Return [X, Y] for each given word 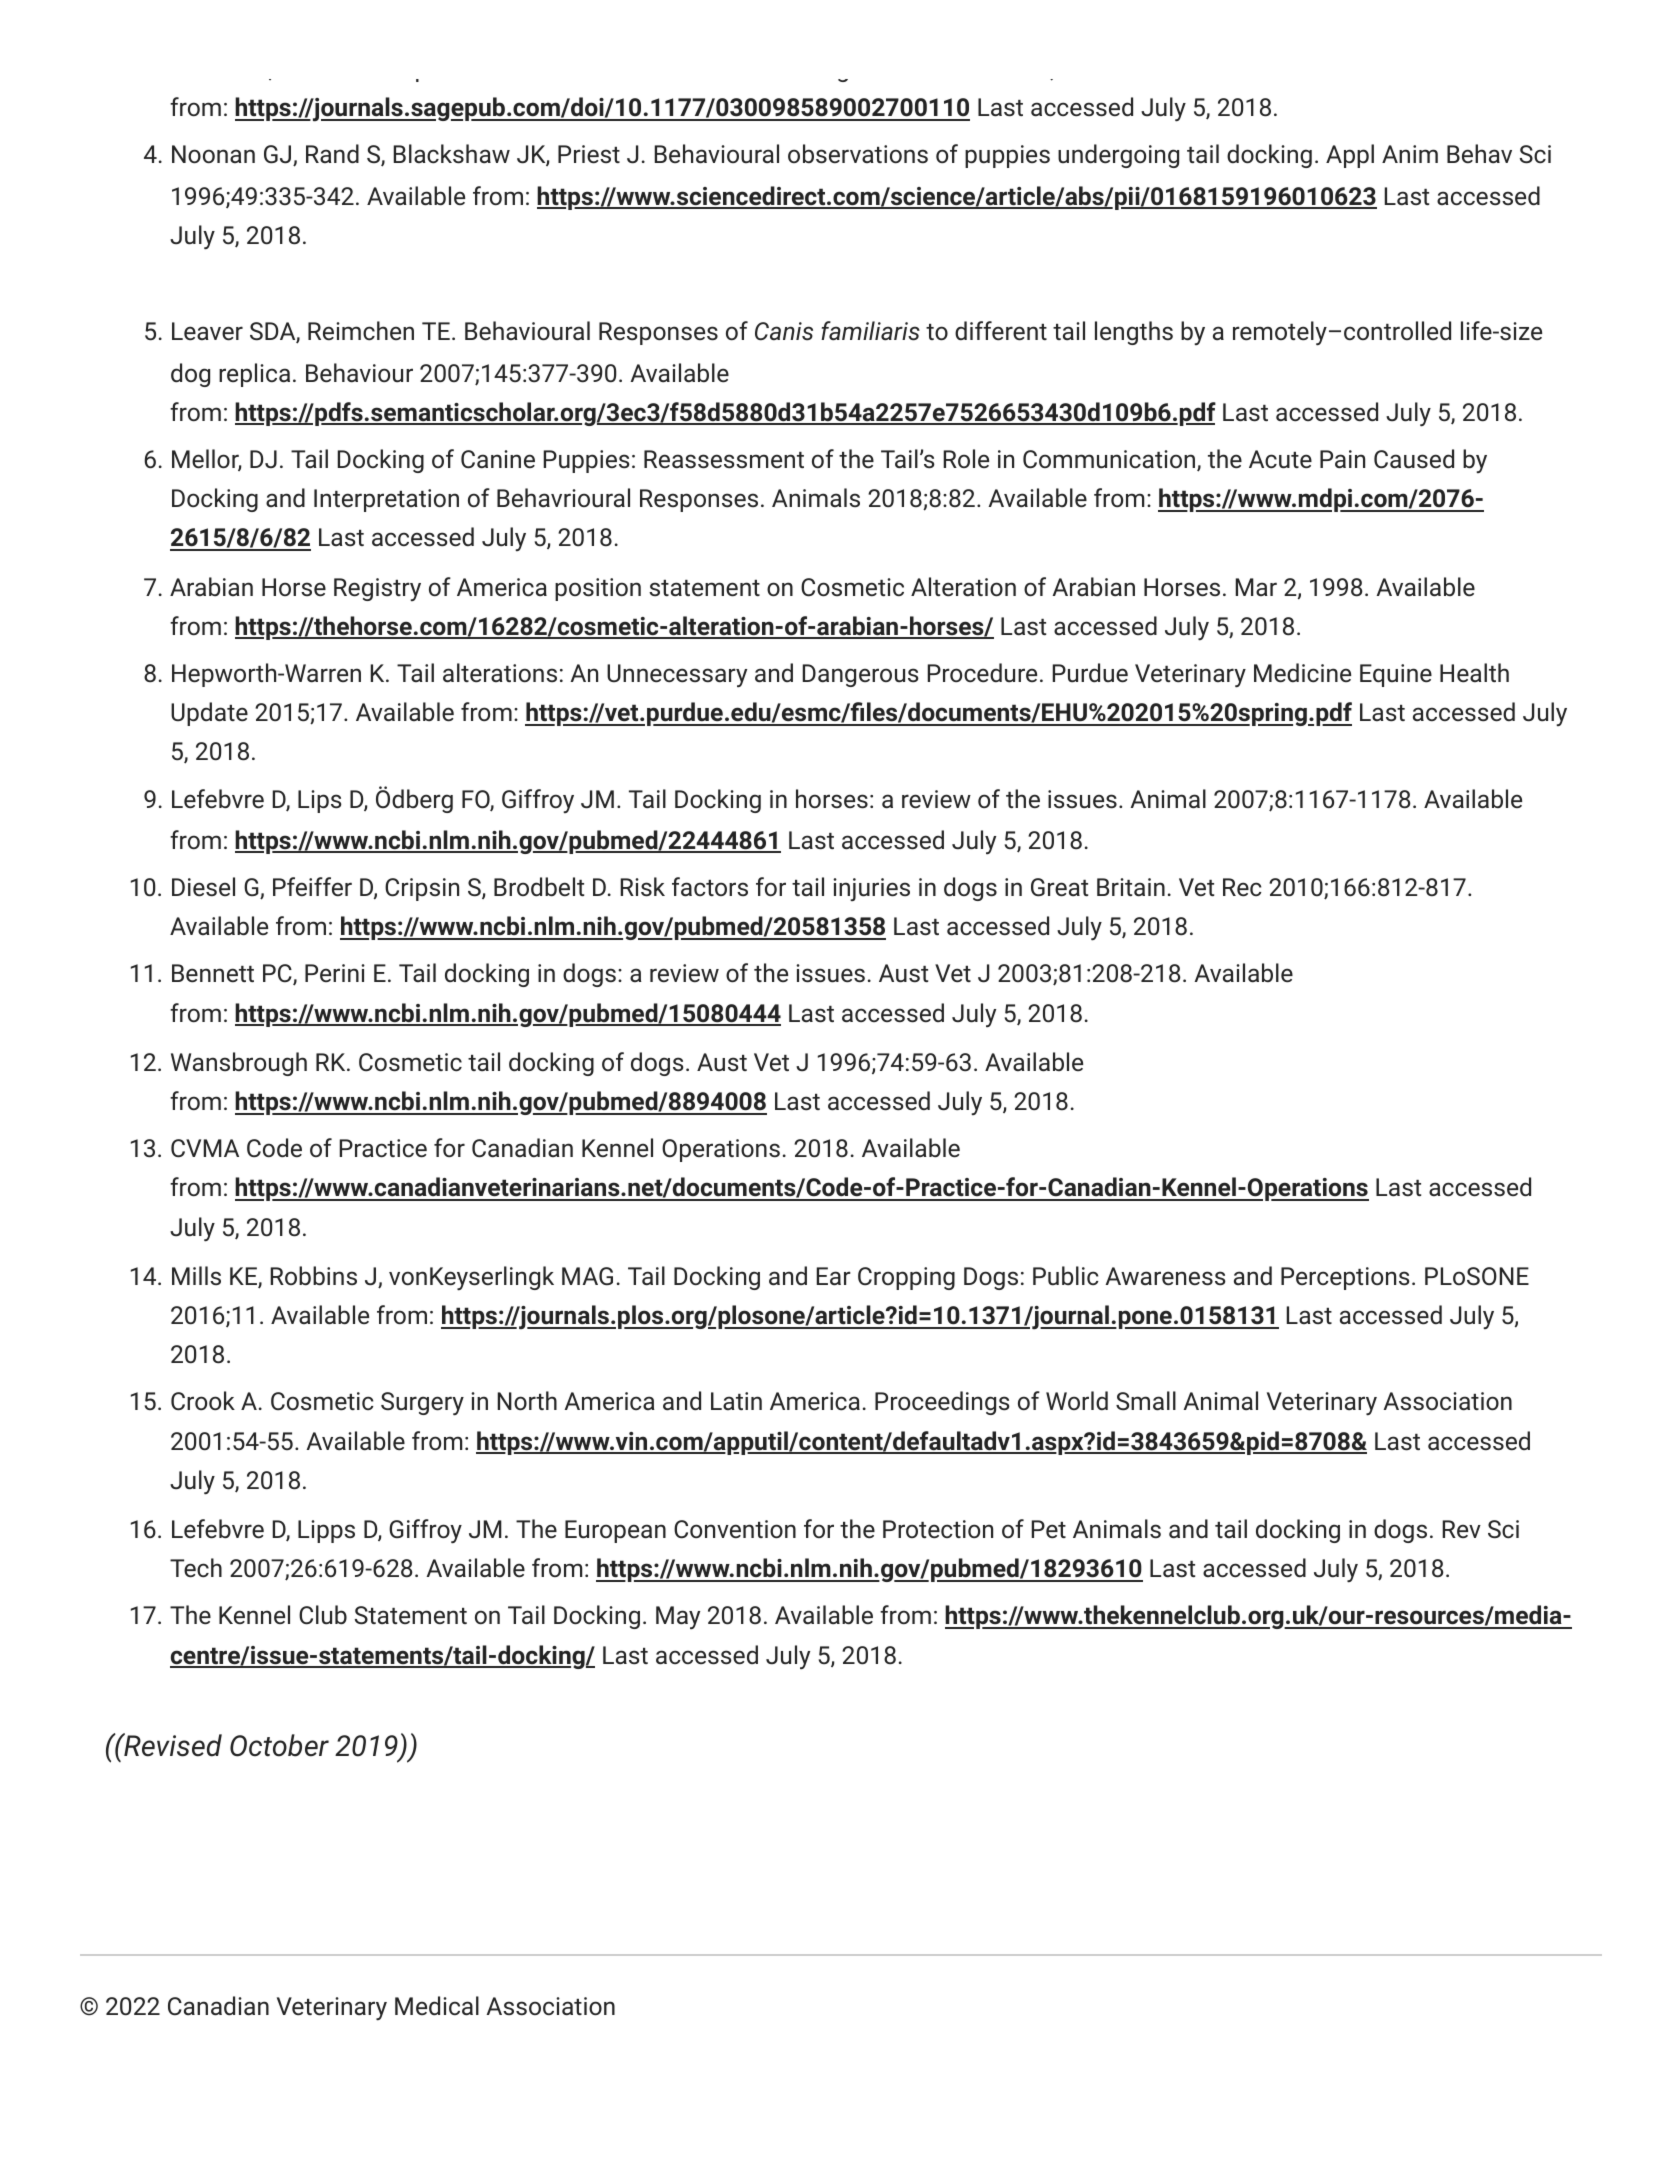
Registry [377, 589]
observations [858, 154]
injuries [871, 889]
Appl [1350, 156]
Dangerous [860, 675]
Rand [332, 154]
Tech [196, 1568]
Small [1146, 1401]
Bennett [213, 973]
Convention [735, 1529]
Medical [437, 2006]
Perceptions [1345, 1278]
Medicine [1302, 673]
